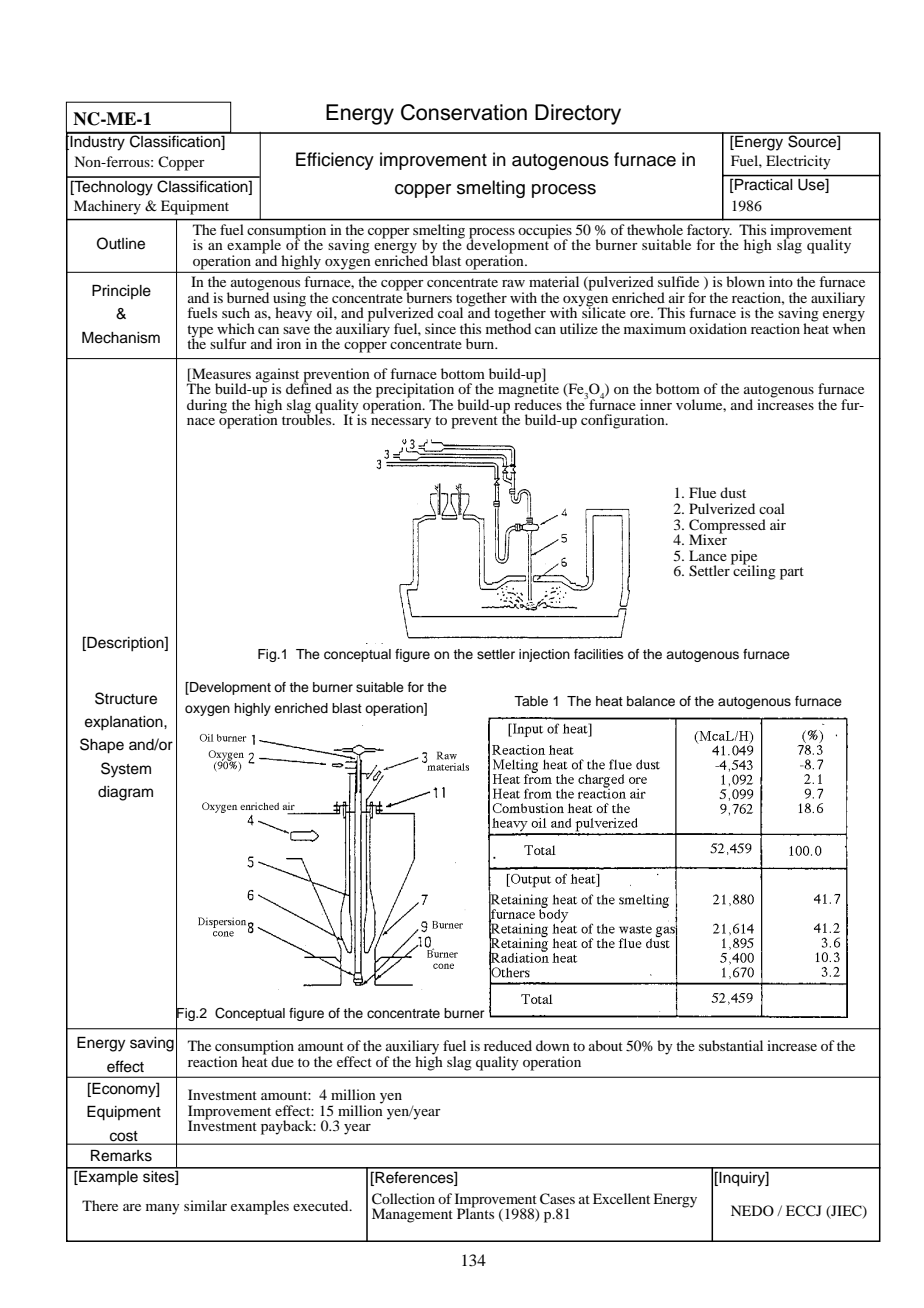 The height and width of the screenshot is (1308, 924). I want to click on similar, so click(205, 1205).
